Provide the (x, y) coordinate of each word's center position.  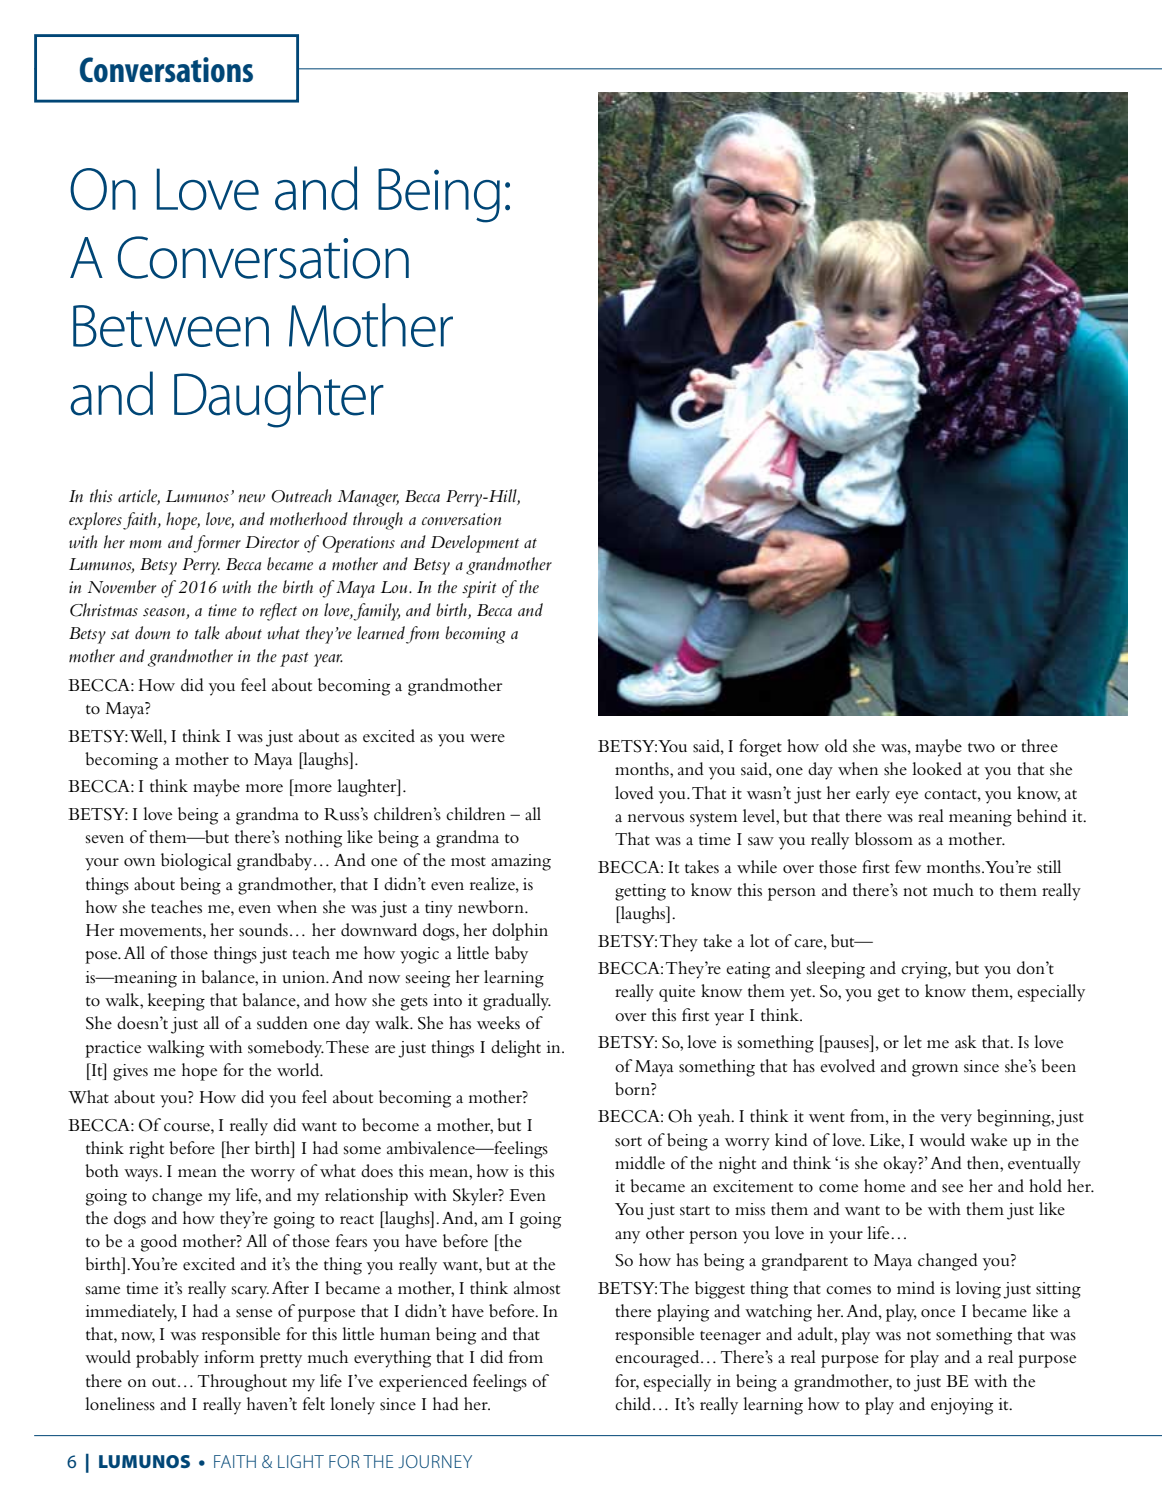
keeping (176, 1002)
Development (475, 544)
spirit (479, 589)
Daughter (279, 399)
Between (171, 326)
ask (966, 1042)
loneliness (120, 1404)
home (884, 1185)
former (217, 544)
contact (951, 795)
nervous (656, 818)
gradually (517, 1002)
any (627, 1237)
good (159, 1243)
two (981, 748)
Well (147, 736)
